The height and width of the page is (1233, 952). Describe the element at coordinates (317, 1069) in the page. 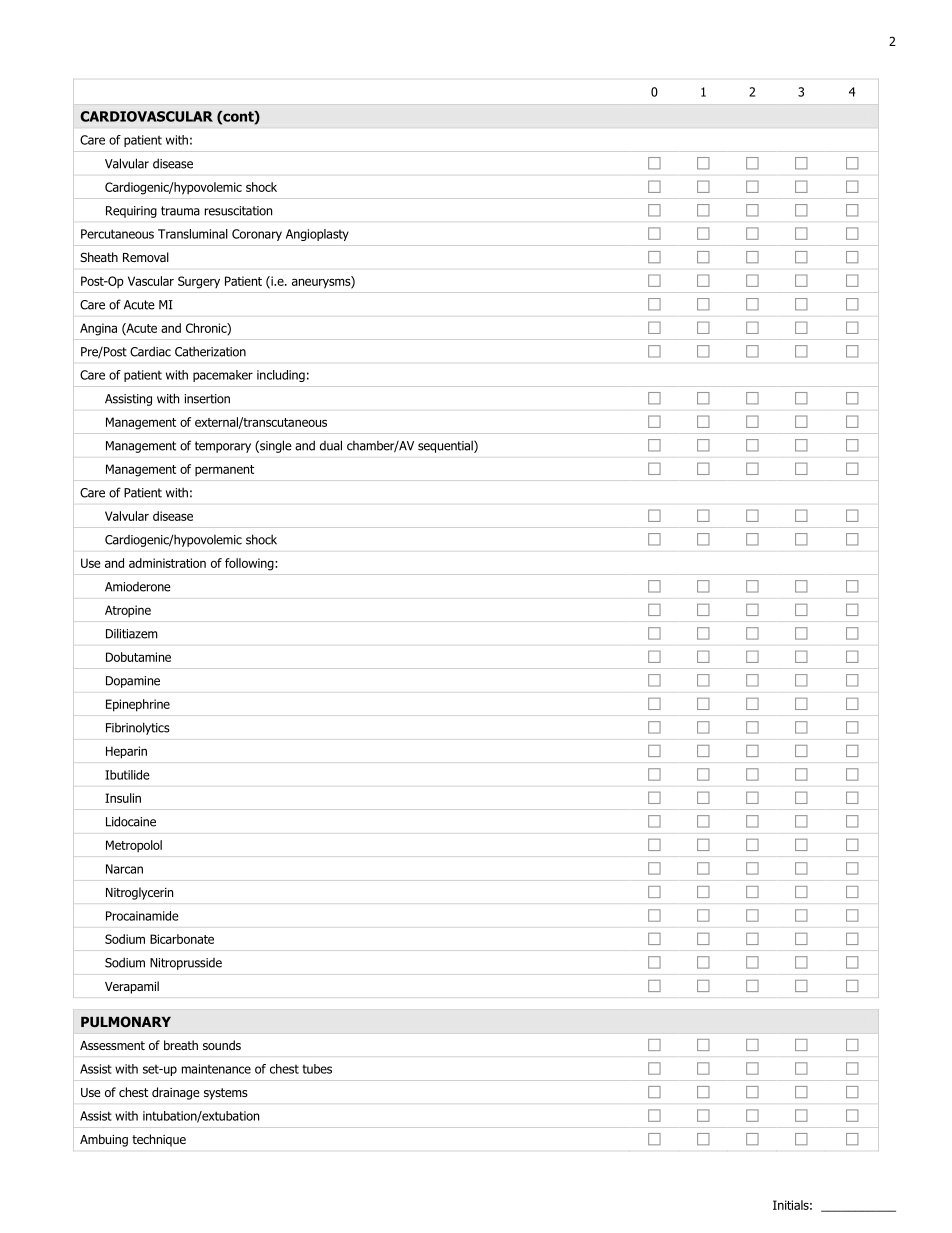

I see `tubes` at that location.
